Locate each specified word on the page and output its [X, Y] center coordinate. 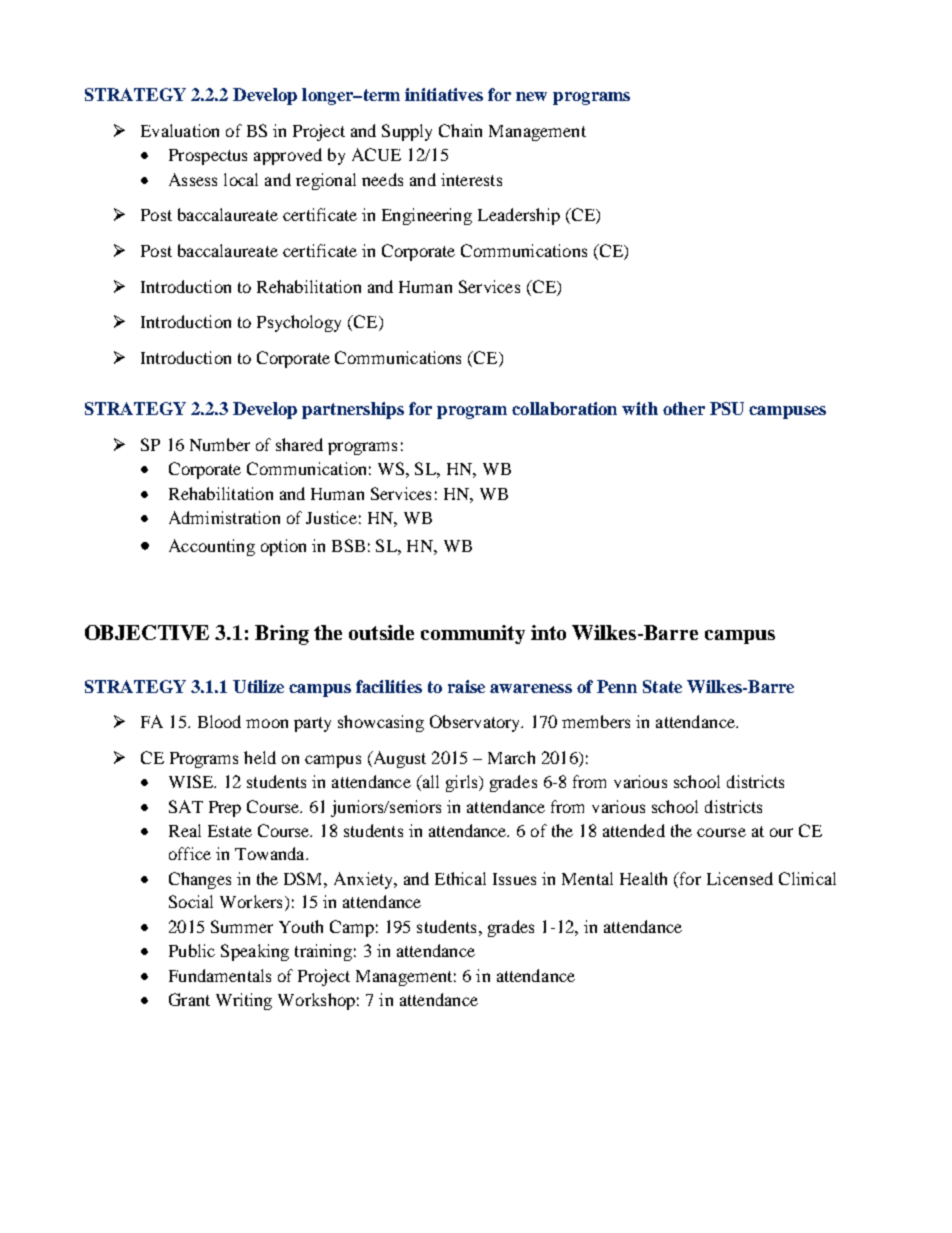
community [473, 634]
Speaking [255, 952]
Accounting [212, 547]
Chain [460, 130]
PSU [727, 408]
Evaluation [180, 130]
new [531, 96]
